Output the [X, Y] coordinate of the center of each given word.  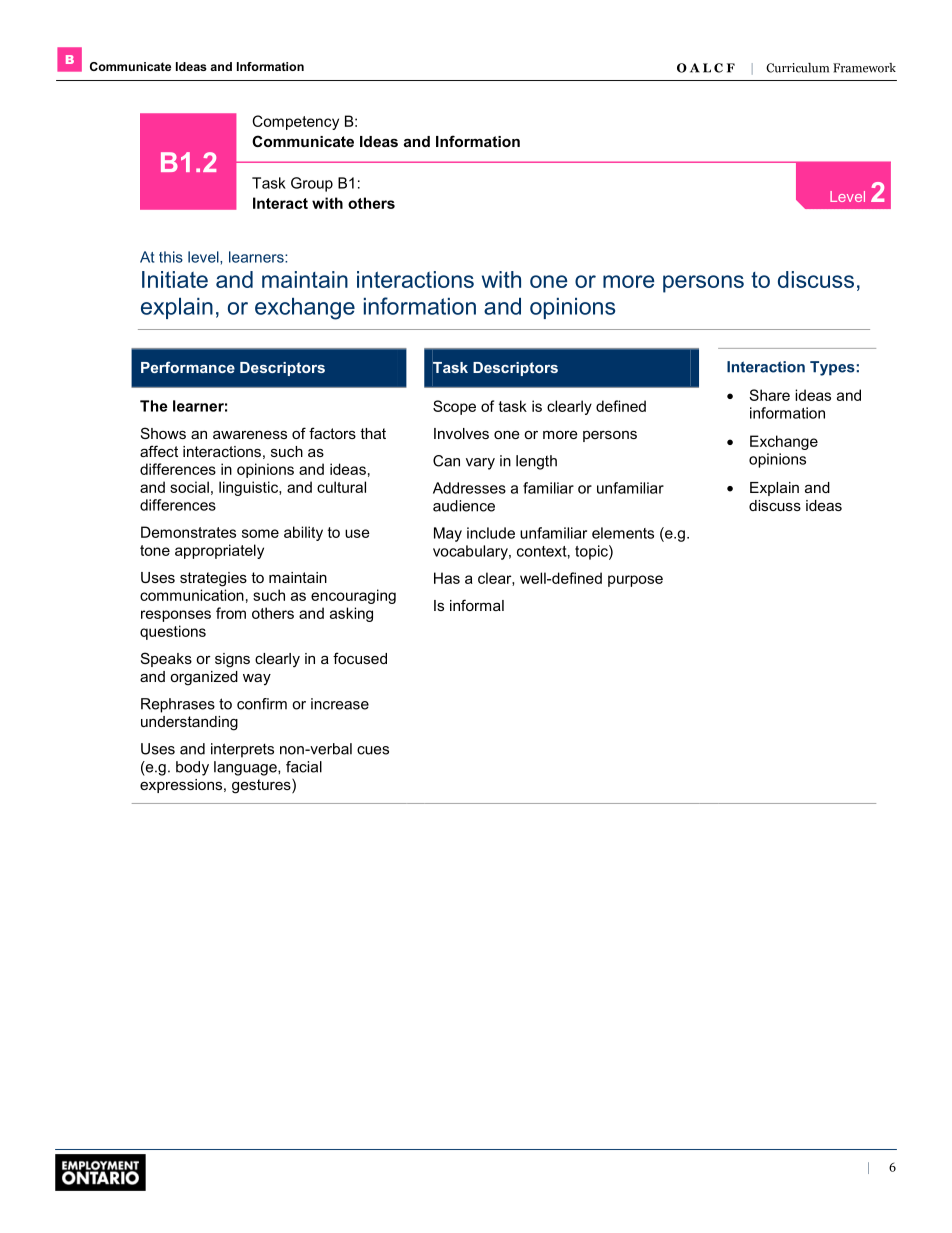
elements [623, 533]
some [260, 533]
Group [312, 184]
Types [832, 368]
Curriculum [797, 68]
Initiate [175, 279]
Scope [454, 407]
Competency [295, 122]
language [246, 768]
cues [373, 750]
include [491, 533]
